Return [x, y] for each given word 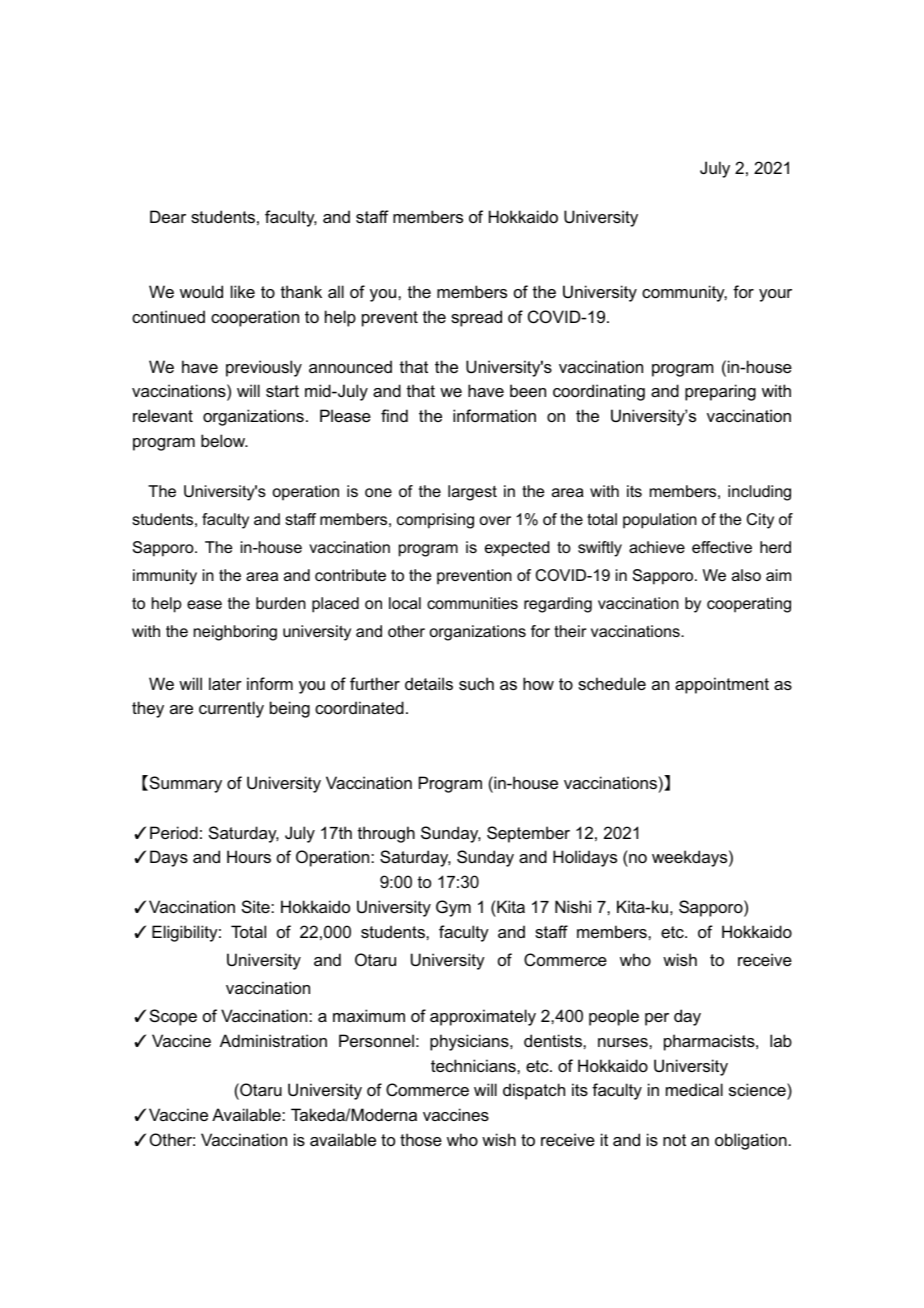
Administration [273, 1040]
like [243, 291]
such [476, 683]
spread [476, 318]
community [684, 293]
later [225, 683]
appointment [722, 685]
